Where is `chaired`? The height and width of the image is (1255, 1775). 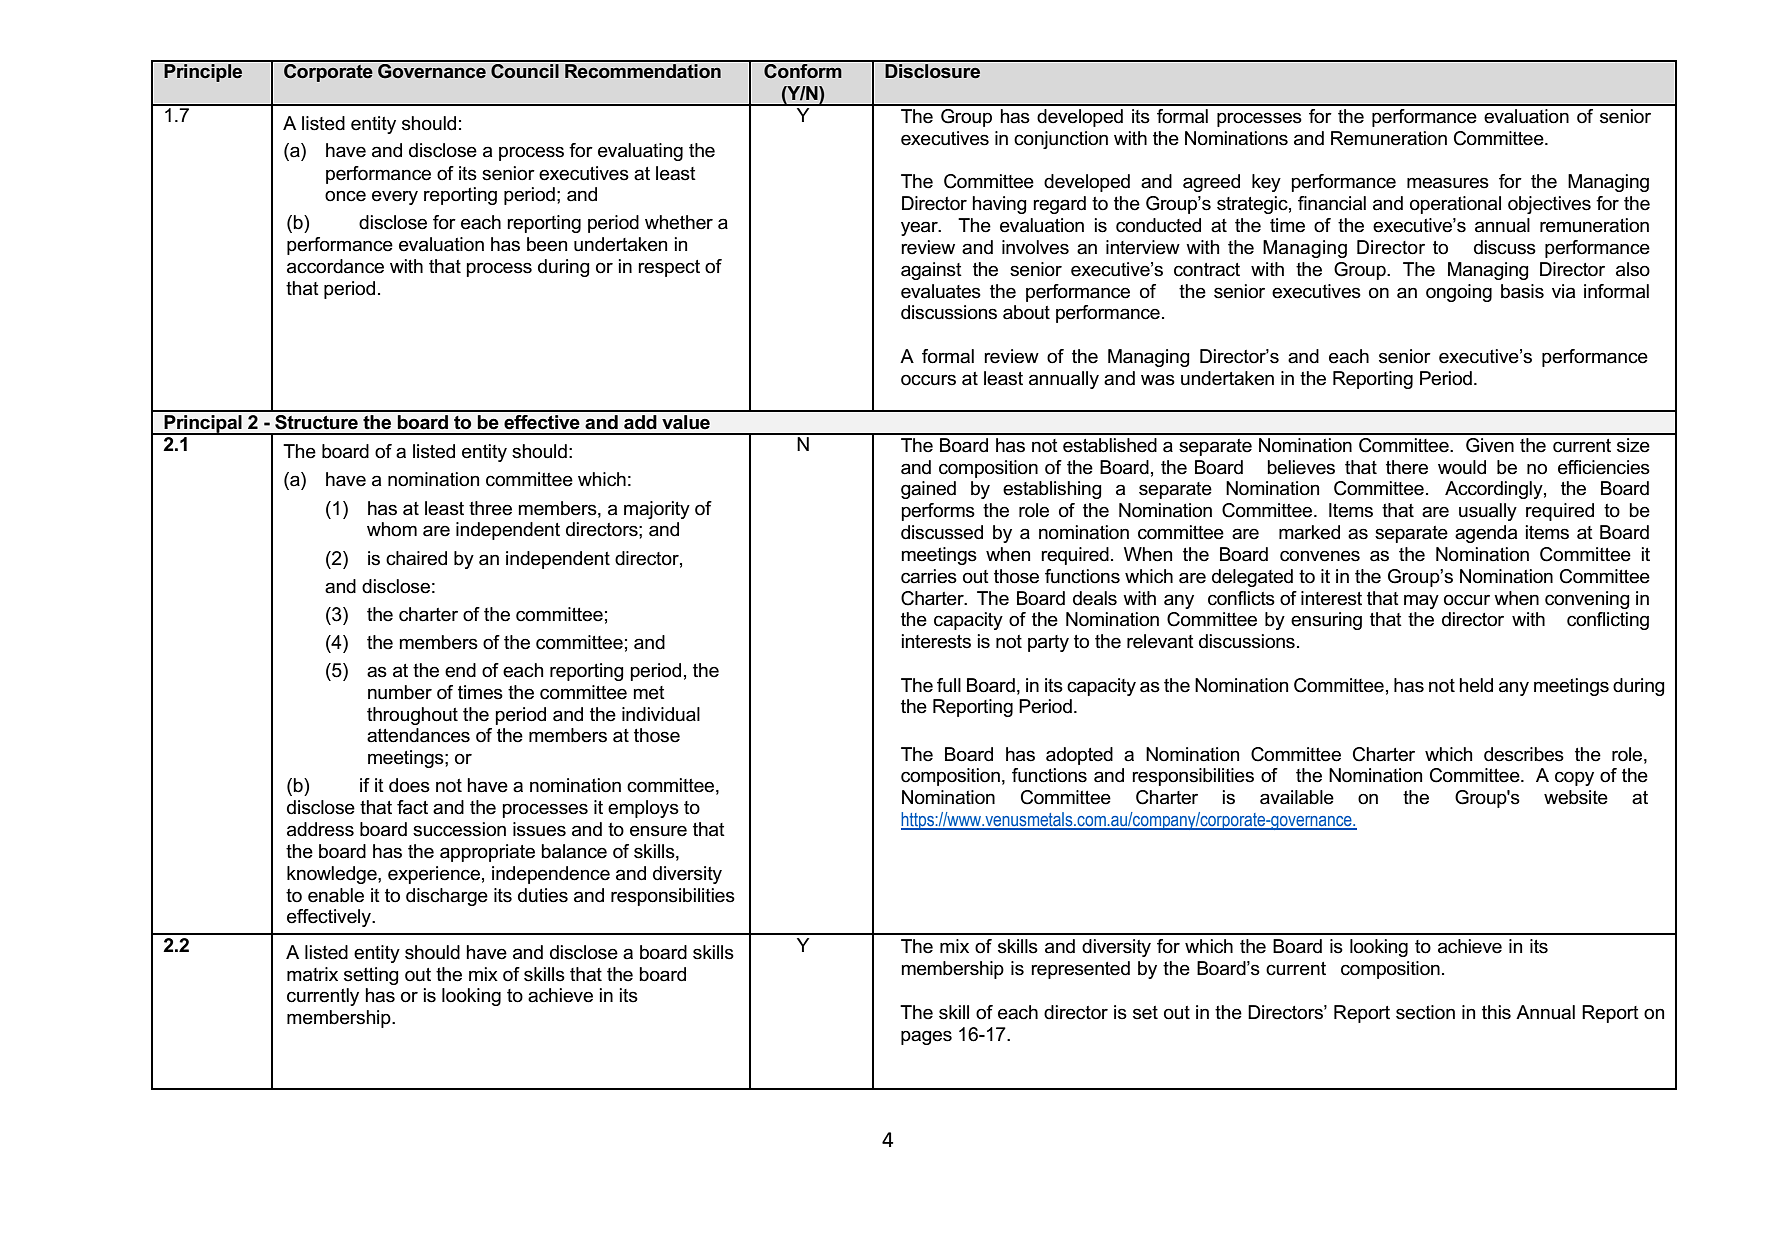 chaired is located at coordinates (416, 558).
